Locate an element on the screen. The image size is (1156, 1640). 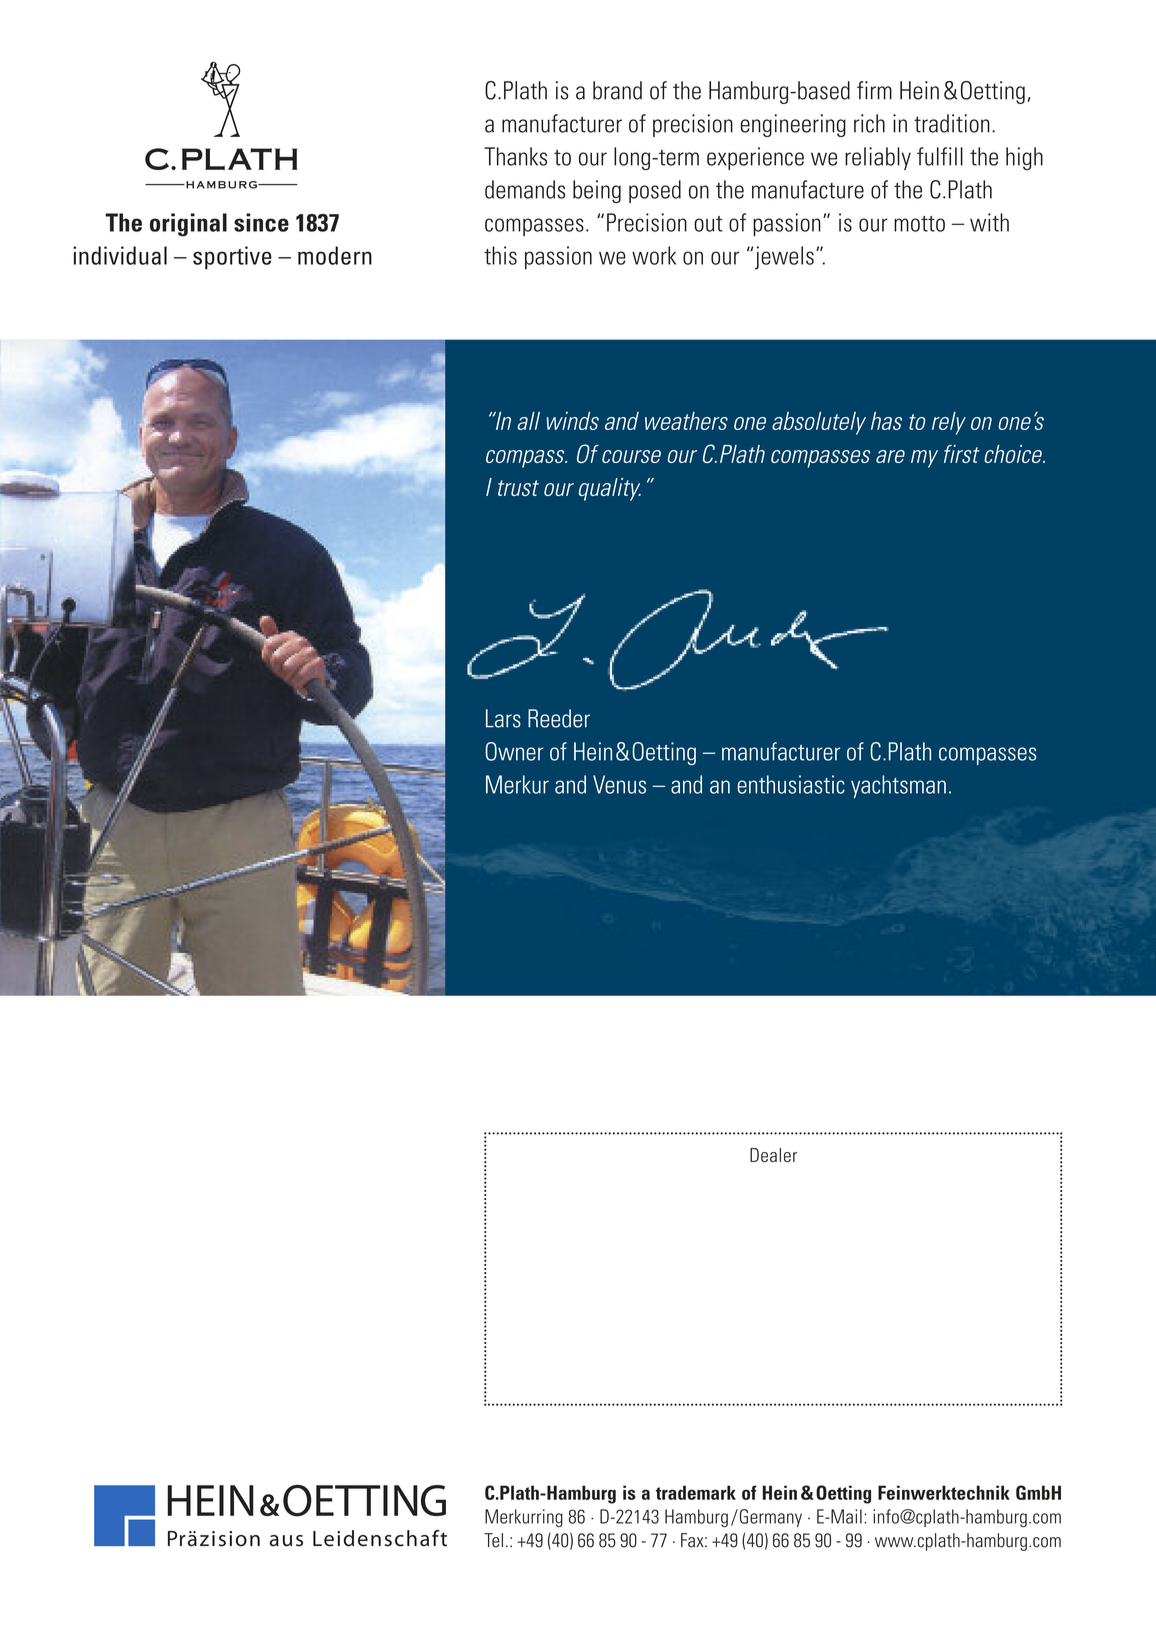
first is located at coordinates (962, 454).
